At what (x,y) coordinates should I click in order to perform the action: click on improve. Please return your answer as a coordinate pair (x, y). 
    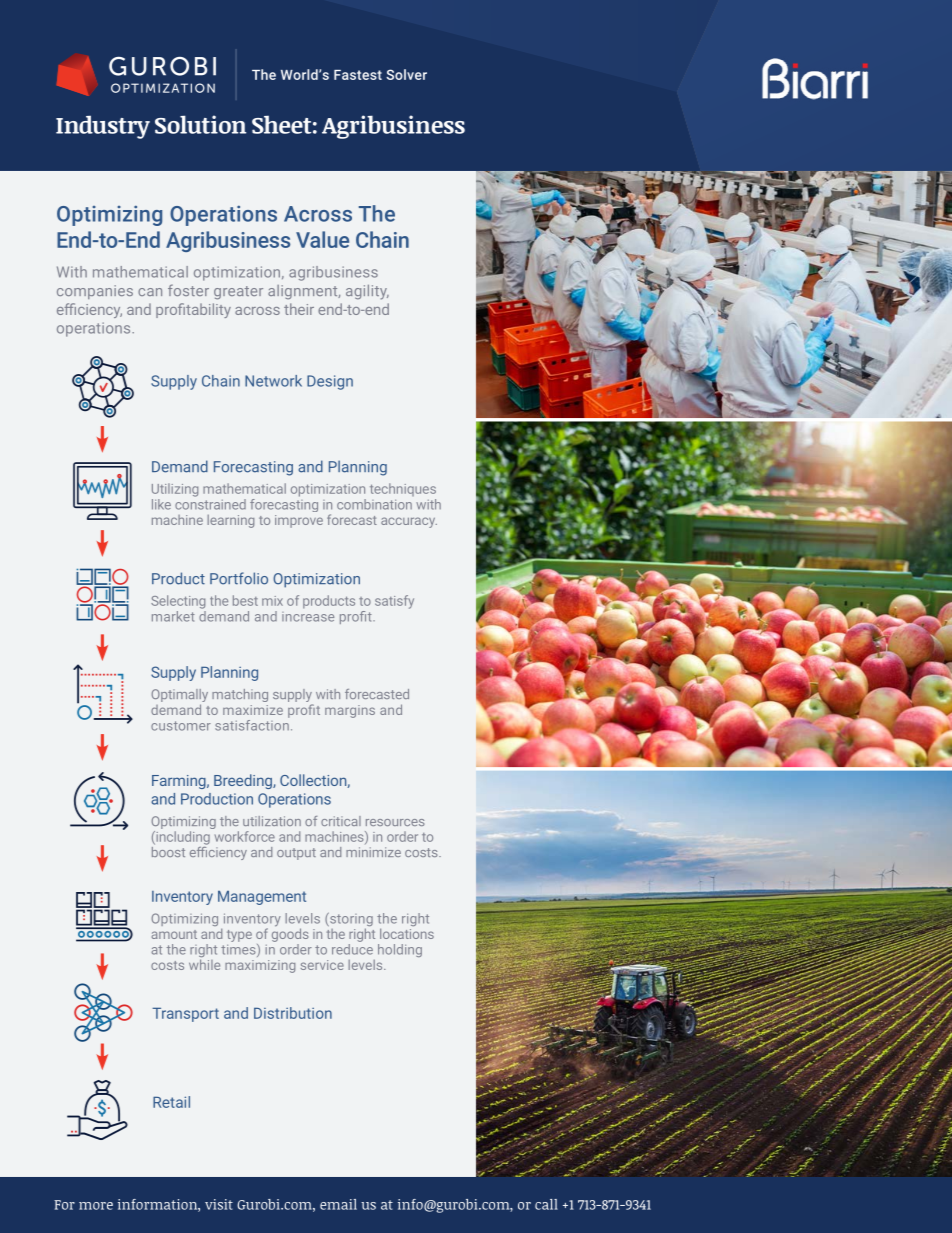
    Looking at the image, I should click on (299, 521).
